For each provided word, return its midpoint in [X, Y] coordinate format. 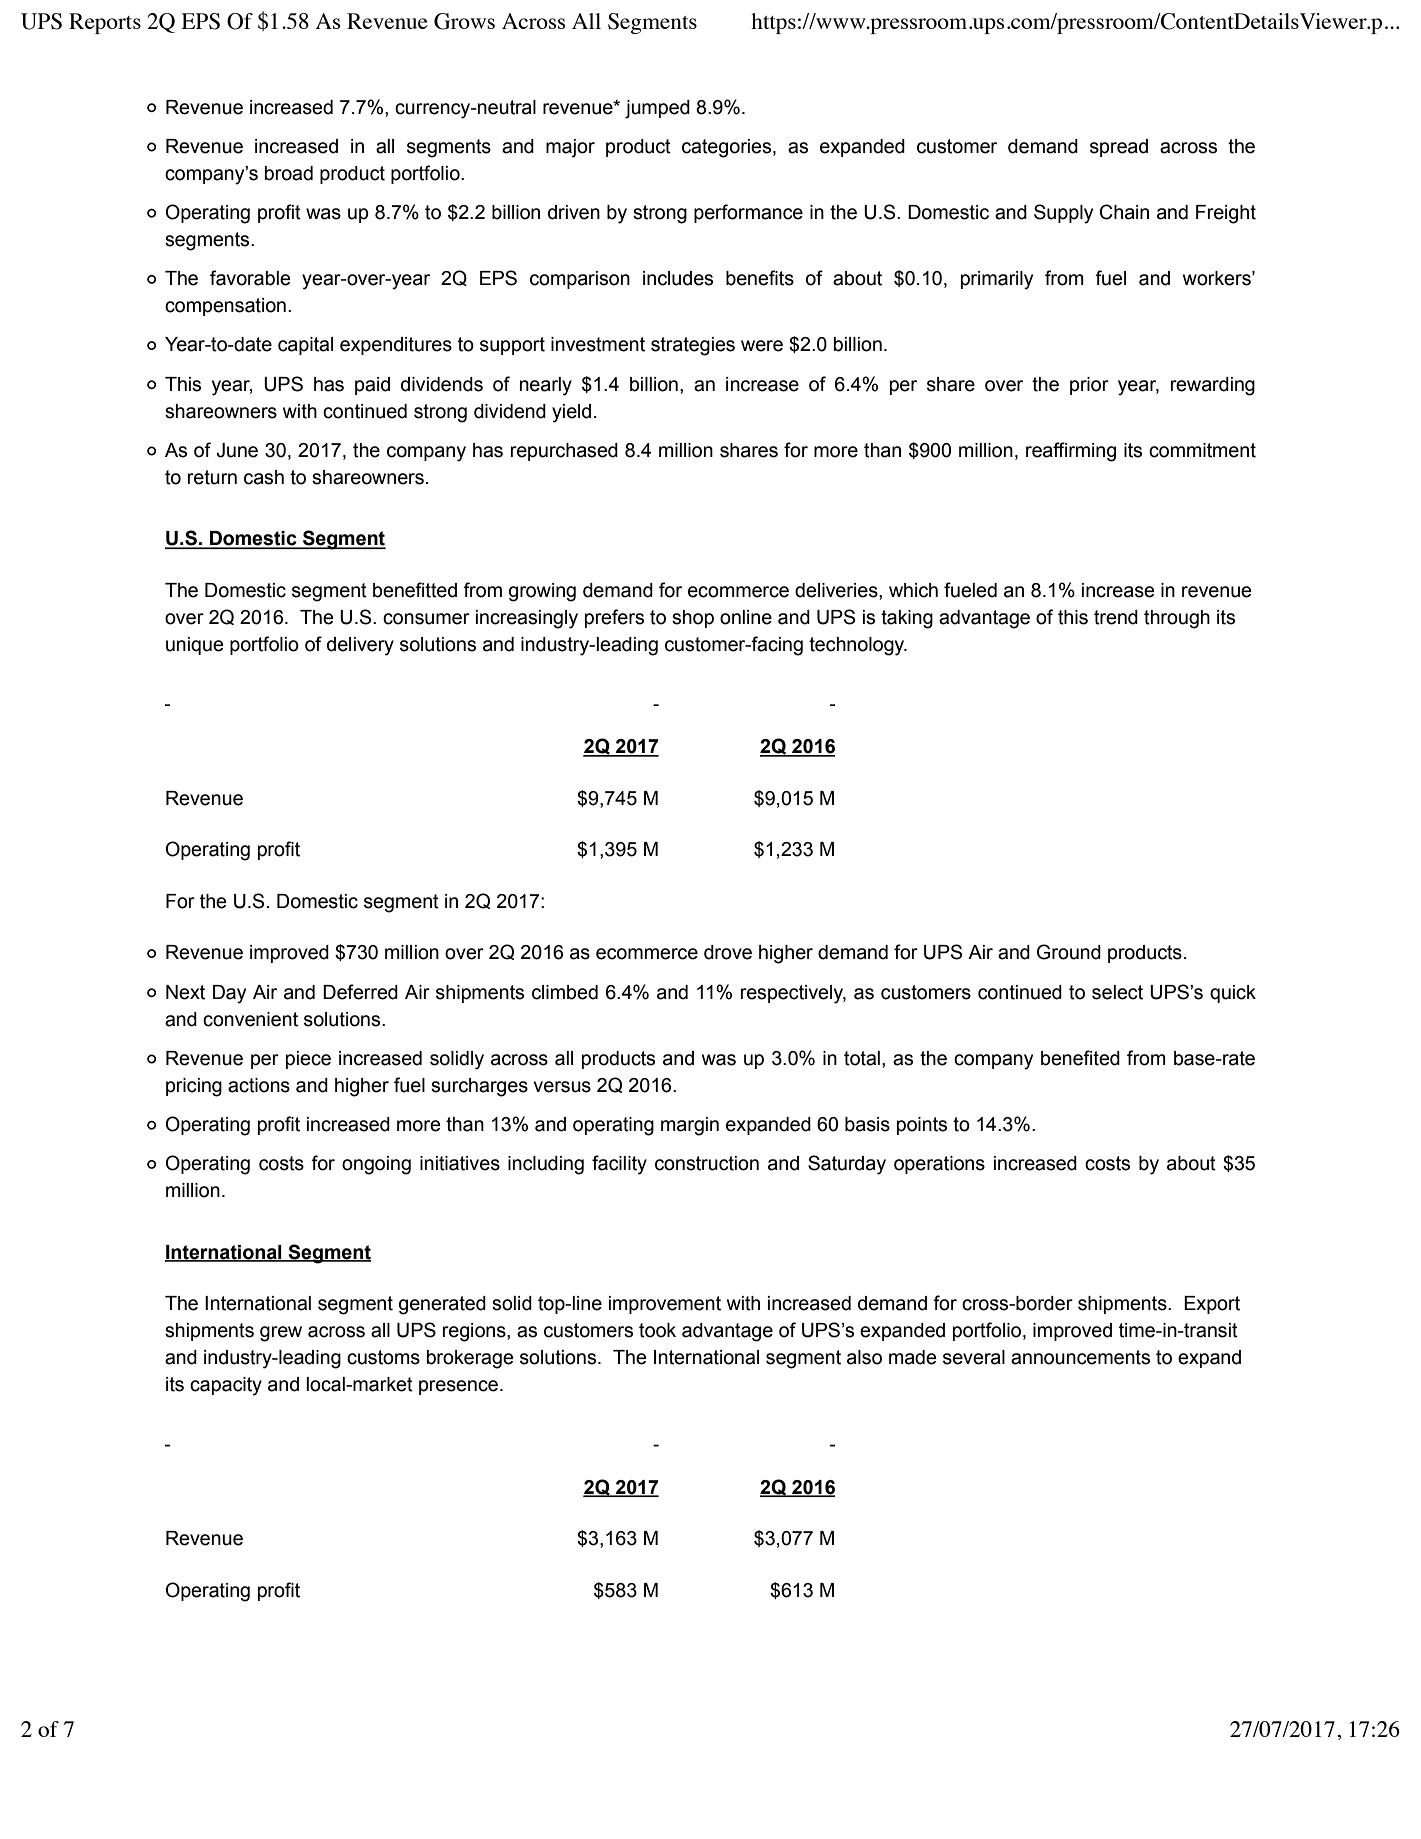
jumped [657, 109]
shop [693, 619]
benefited [1080, 1058]
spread [1119, 148]
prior [1089, 386]
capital [305, 346]
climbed [565, 992]
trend [1116, 617]
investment [598, 344]
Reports [105, 23]
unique [195, 646]
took [657, 1330]
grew [281, 1334]
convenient [250, 1019]
